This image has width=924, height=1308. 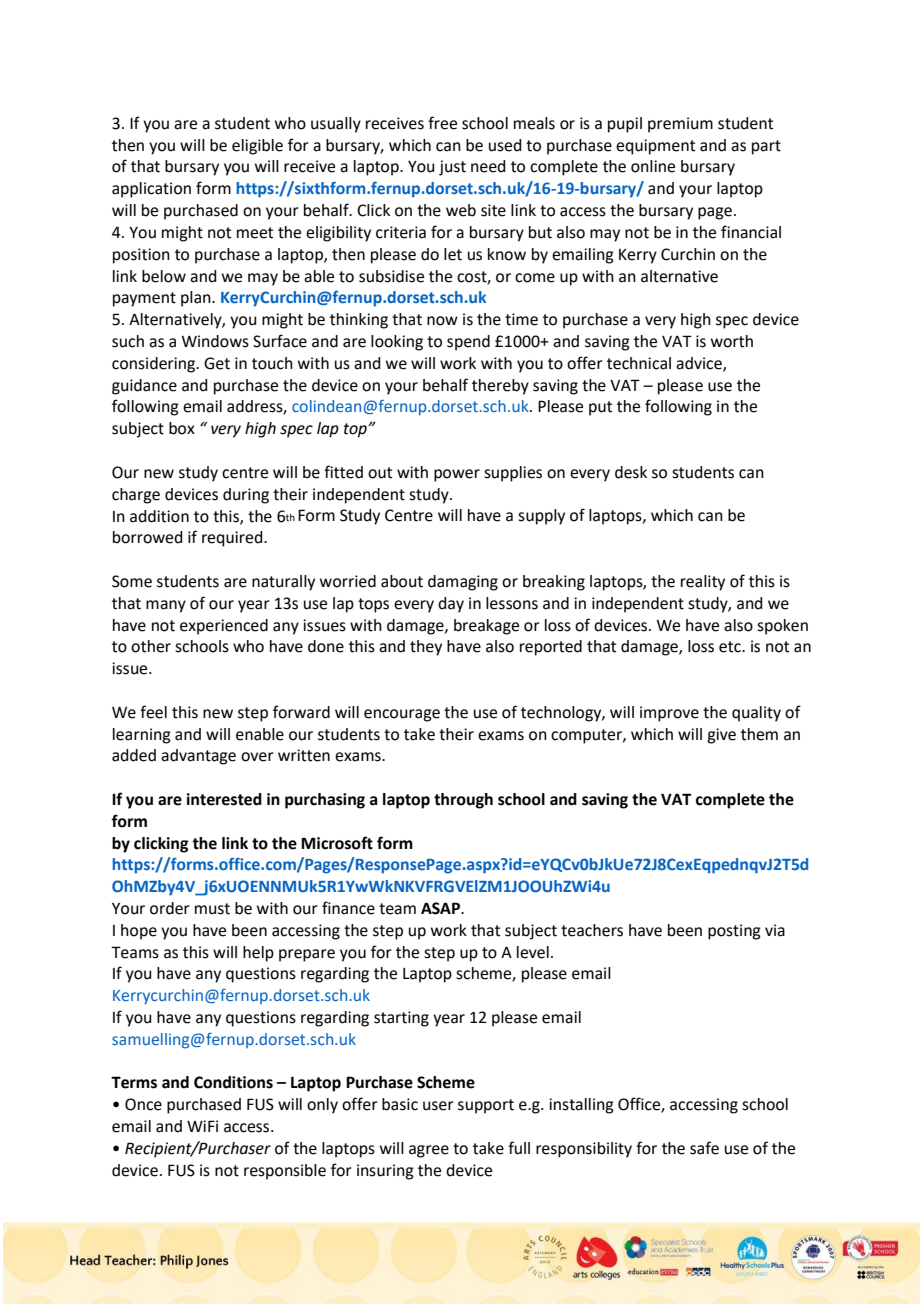 I want to click on just, so click(x=452, y=168).
